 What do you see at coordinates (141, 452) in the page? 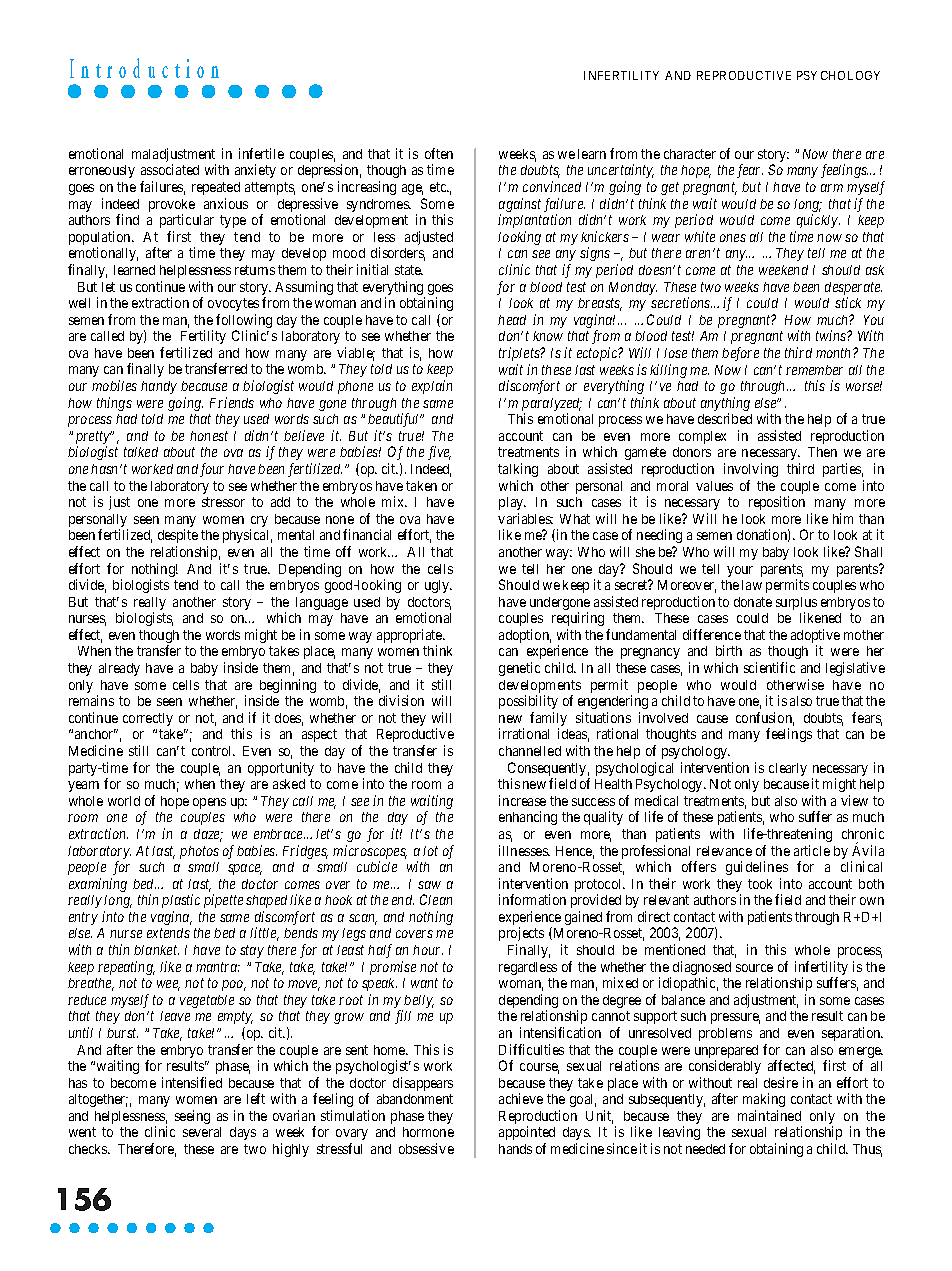
I see `talked` at bounding box center [141, 452].
